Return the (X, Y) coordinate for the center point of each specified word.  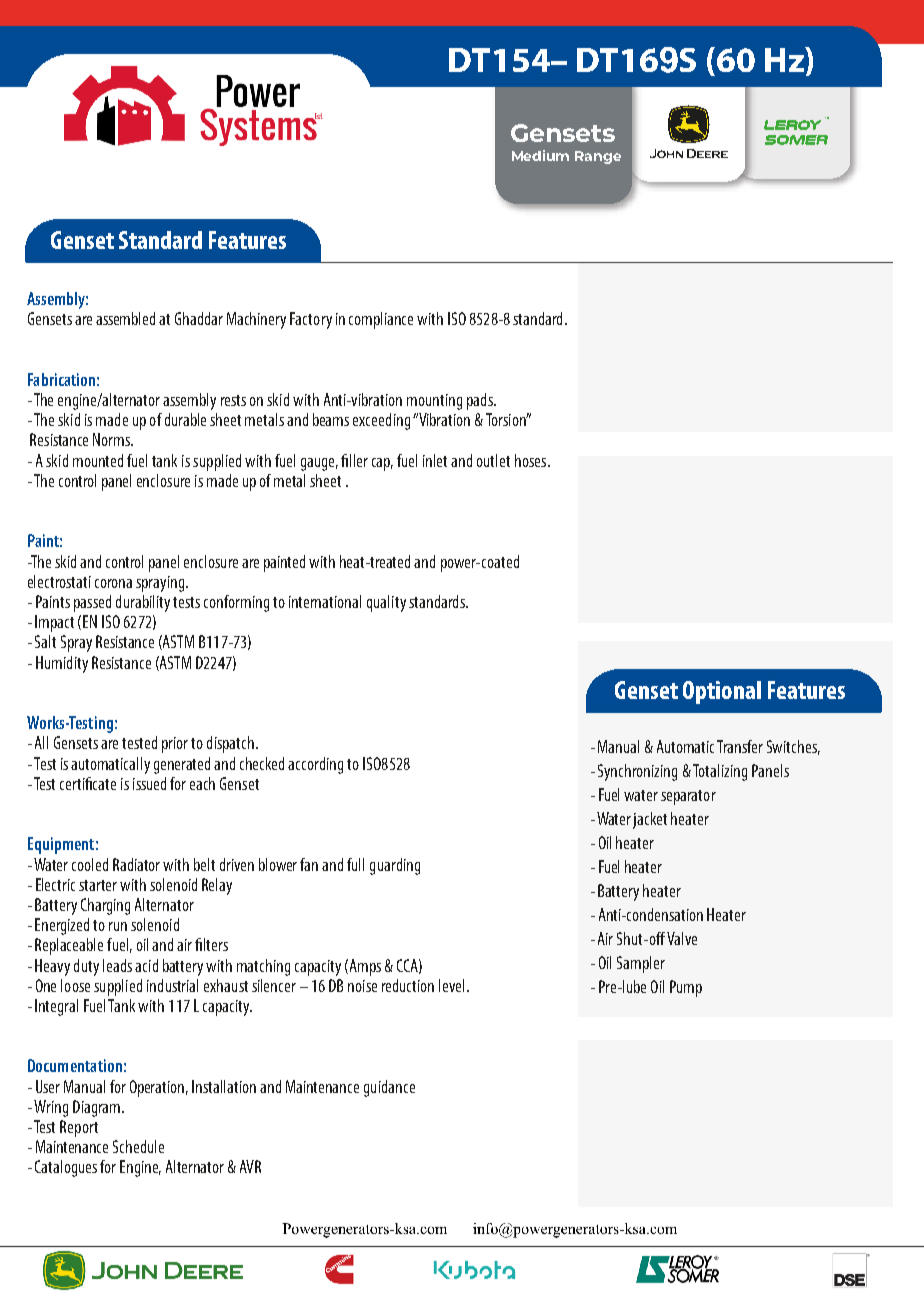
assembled (125, 318)
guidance (389, 1088)
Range (598, 157)
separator (688, 797)
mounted (98, 460)
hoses (532, 460)
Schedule (138, 1146)
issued (149, 783)
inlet (435, 460)
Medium (540, 155)
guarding (395, 866)
